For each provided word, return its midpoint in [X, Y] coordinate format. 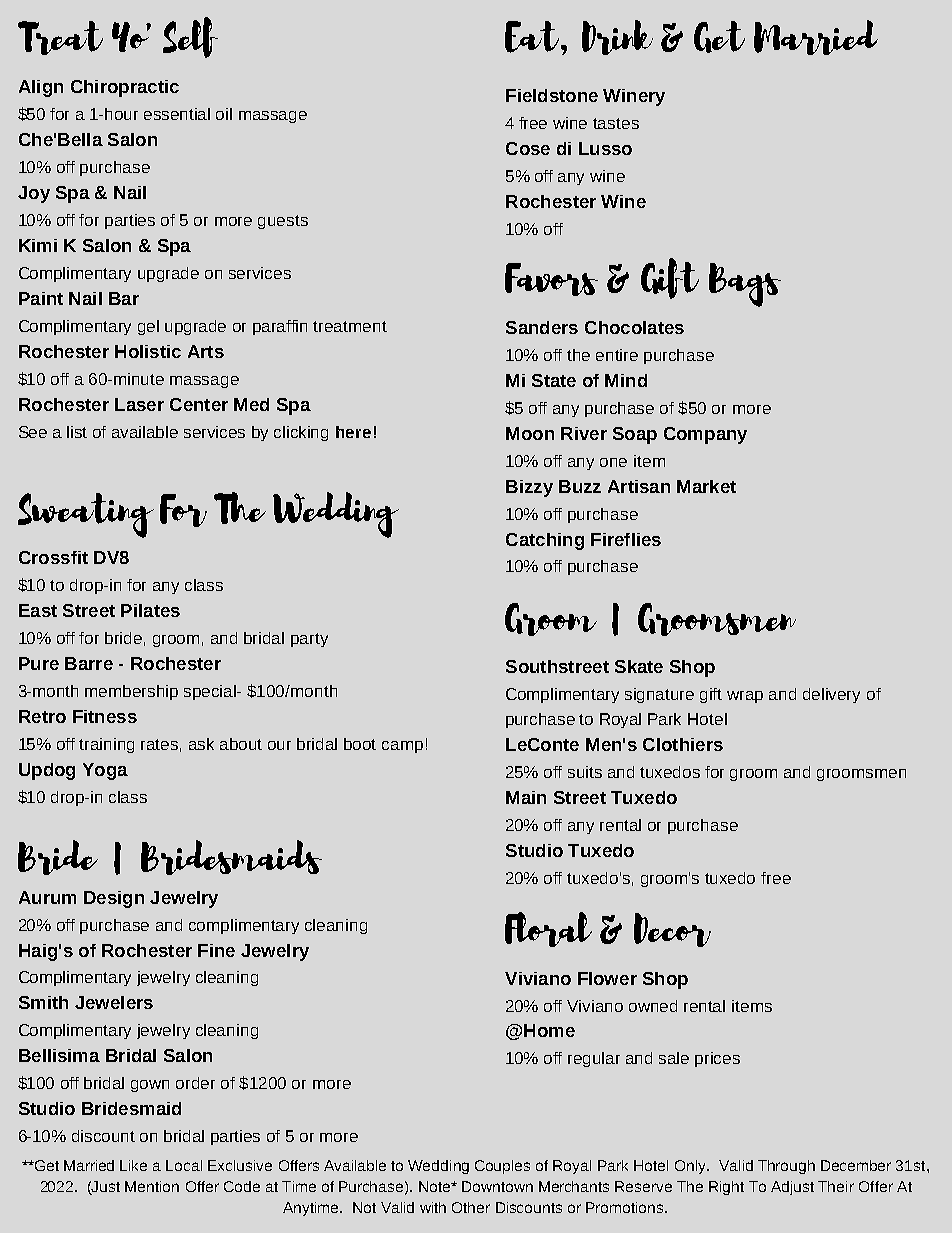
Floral [548, 929]
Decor [672, 930]
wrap [745, 697]
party [309, 640]
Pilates [150, 610]
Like [133, 1165]
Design [114, 899]
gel [148, 327]
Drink [617, 37]
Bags [745, 285]
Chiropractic [125, 88]
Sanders [542, 327]
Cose [528, 148]
